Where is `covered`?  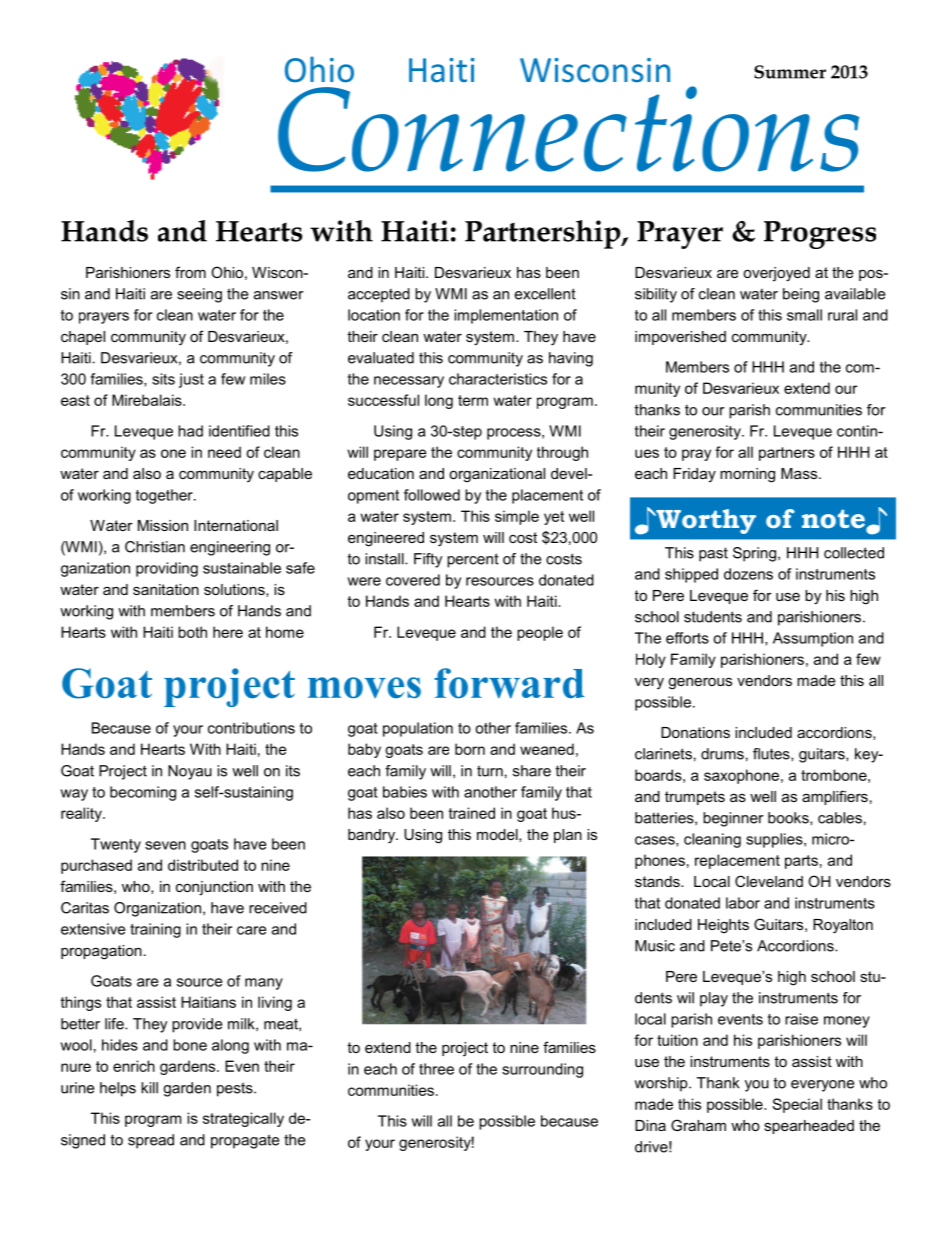 covered is located at coordinates (413, 580).
